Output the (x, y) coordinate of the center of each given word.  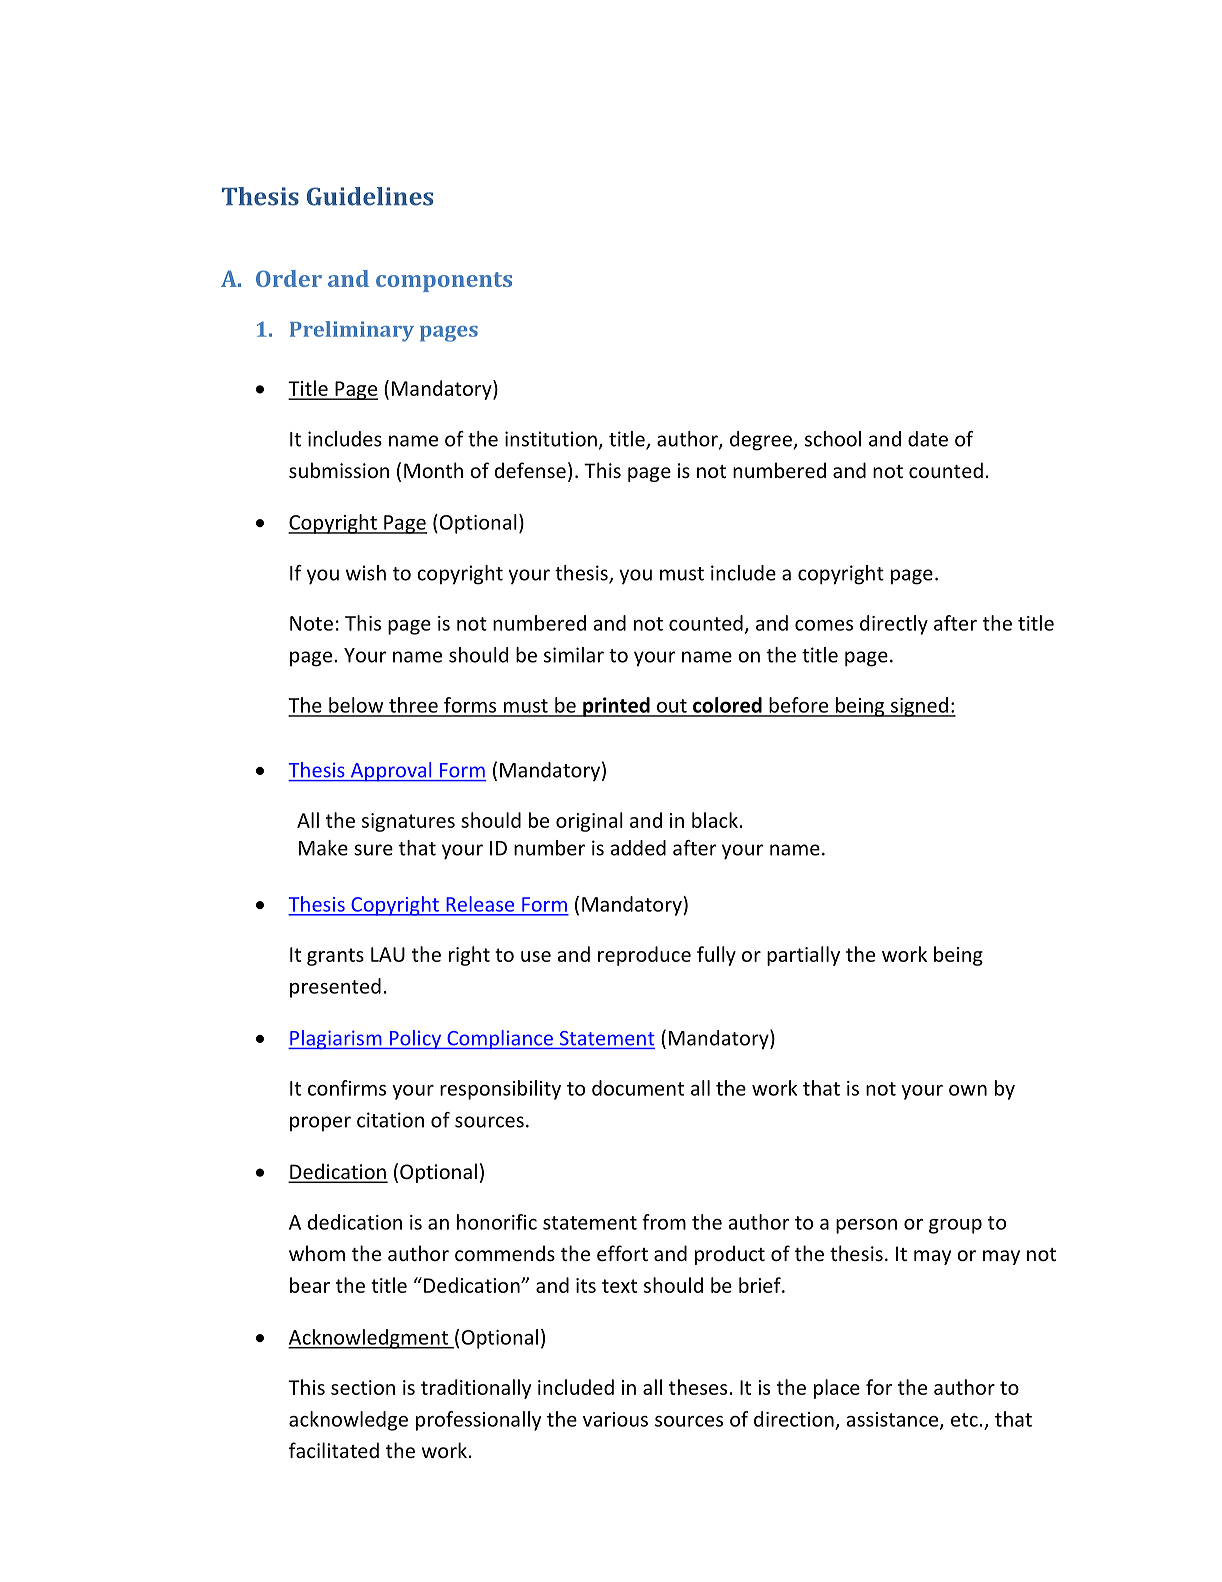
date (928, 439)
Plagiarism (336, 1040)
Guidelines (370, 196)
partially (803, 956)
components (444, 282)
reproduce (644, 956)
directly (894, 625)
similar (574, 655)
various (615, 1419)
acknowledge (348, 1421)
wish (366, 573)
